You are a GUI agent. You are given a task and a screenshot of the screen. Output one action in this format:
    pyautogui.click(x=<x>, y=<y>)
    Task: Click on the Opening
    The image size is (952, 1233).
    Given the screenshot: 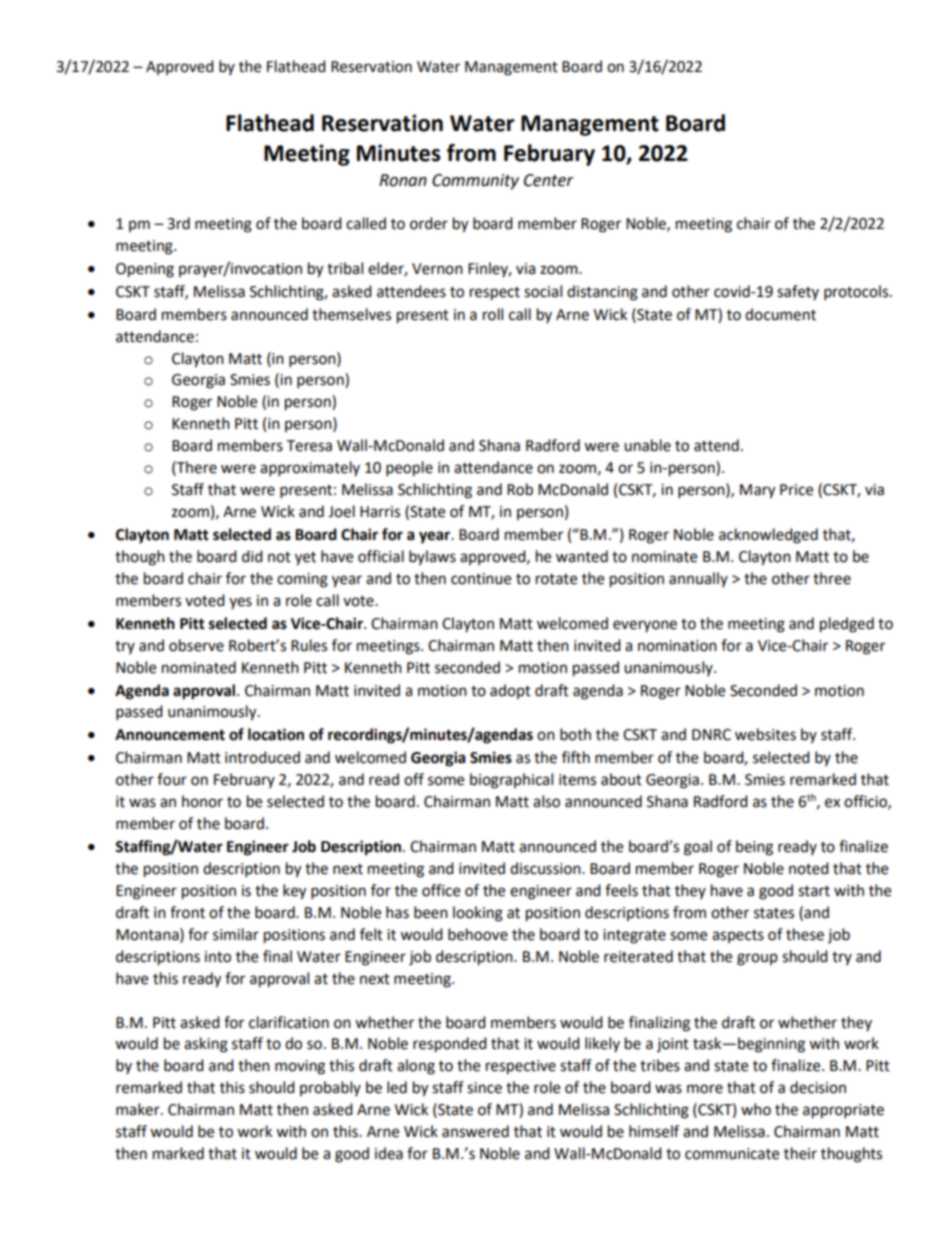 What is the action you would take?
    pyautogui.click(x=145, y=270)
